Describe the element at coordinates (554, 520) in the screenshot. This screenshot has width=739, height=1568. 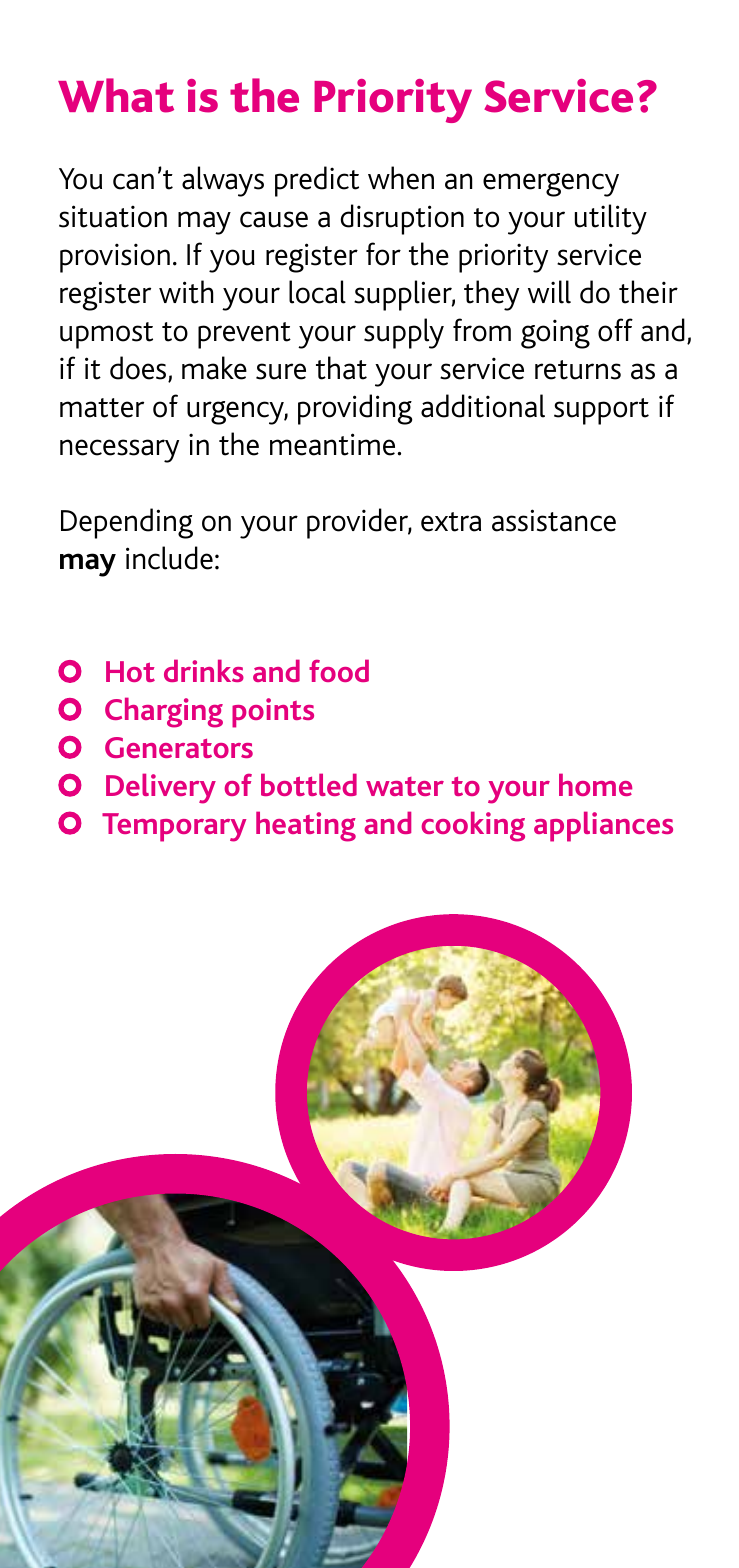
I see `assistance` at that location.
